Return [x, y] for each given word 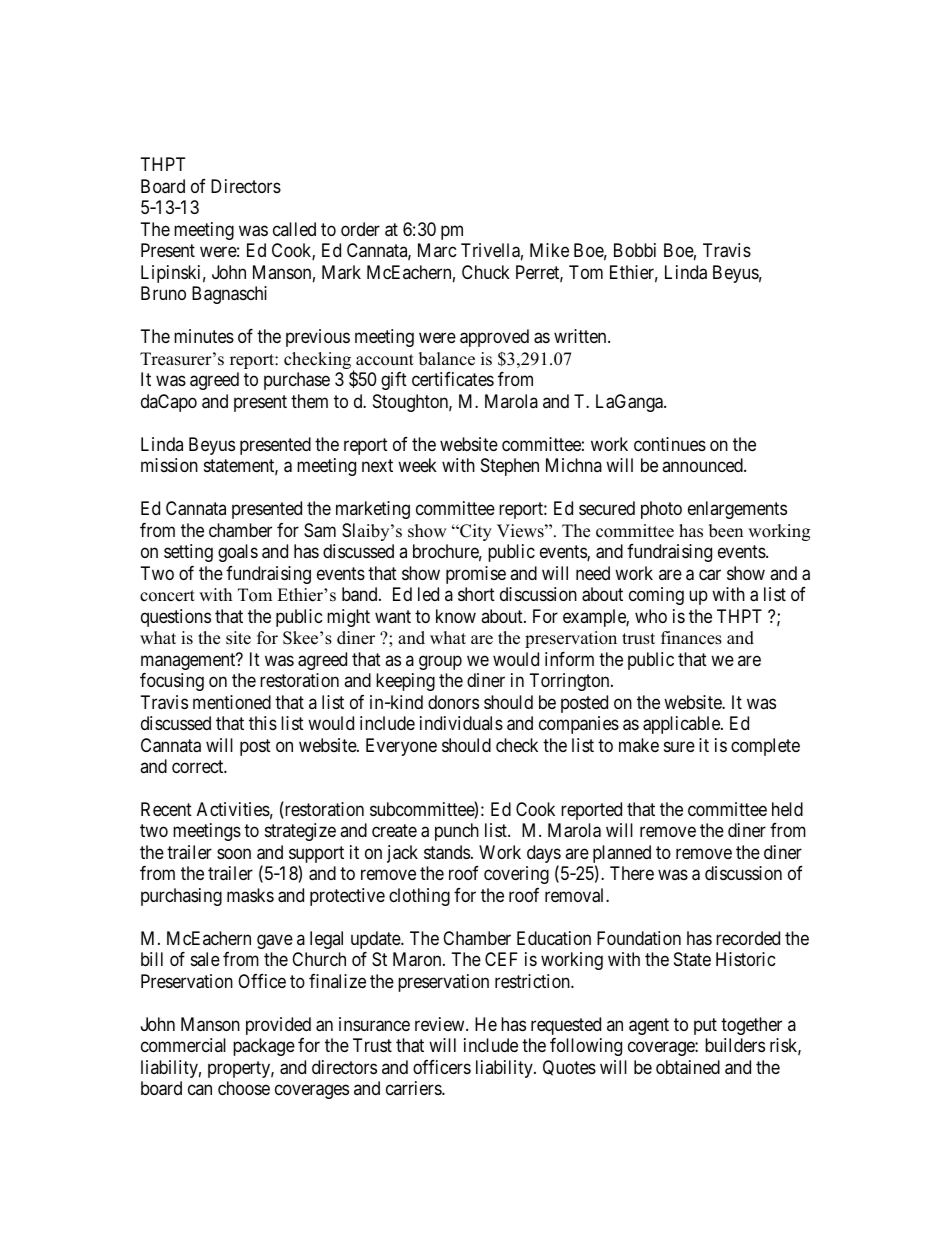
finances [691, 638]
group [440, 662]
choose [244, 1088]
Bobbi [635, 250]
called [294, 229]
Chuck [486, 272]
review [441, 1024]
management [189, 661]
